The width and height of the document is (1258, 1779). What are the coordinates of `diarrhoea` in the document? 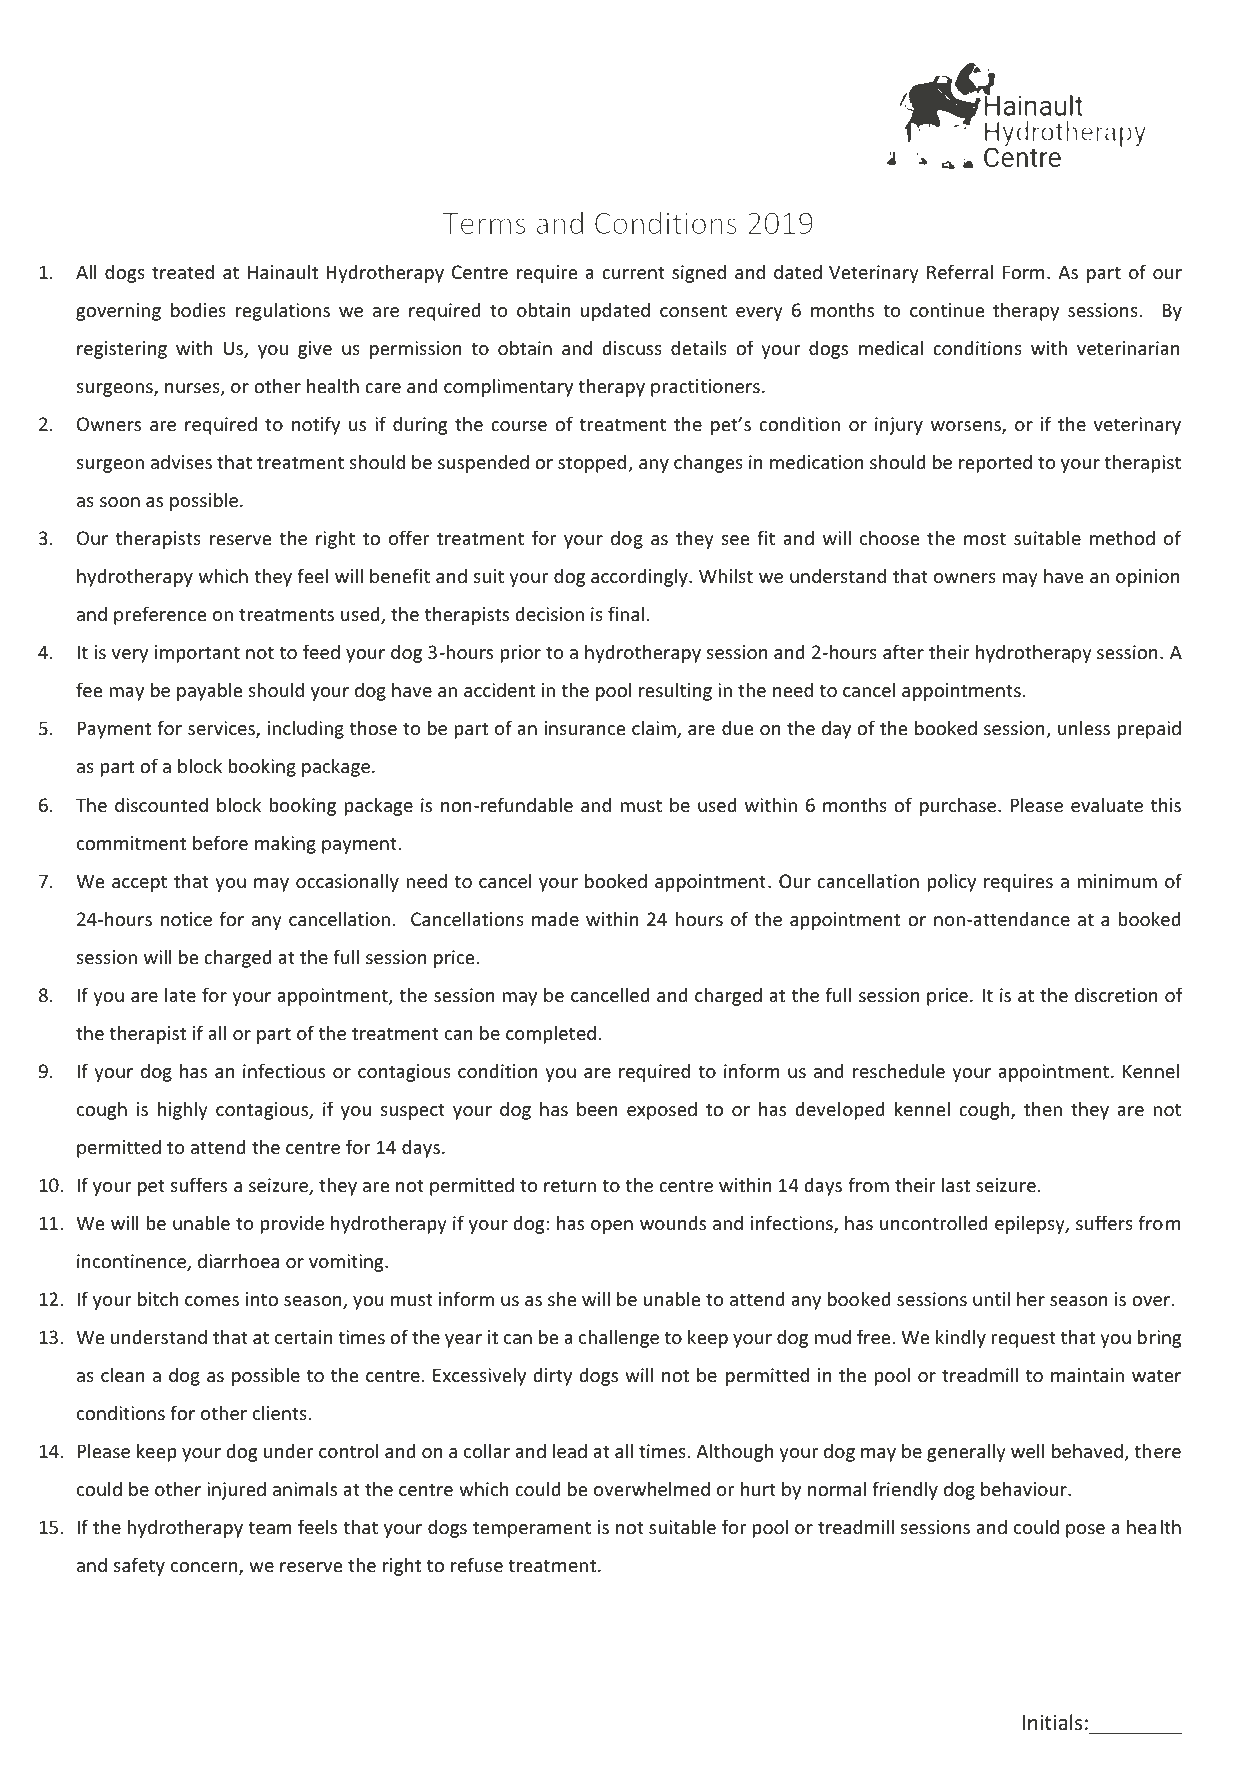 It's located at (238, 1260).
